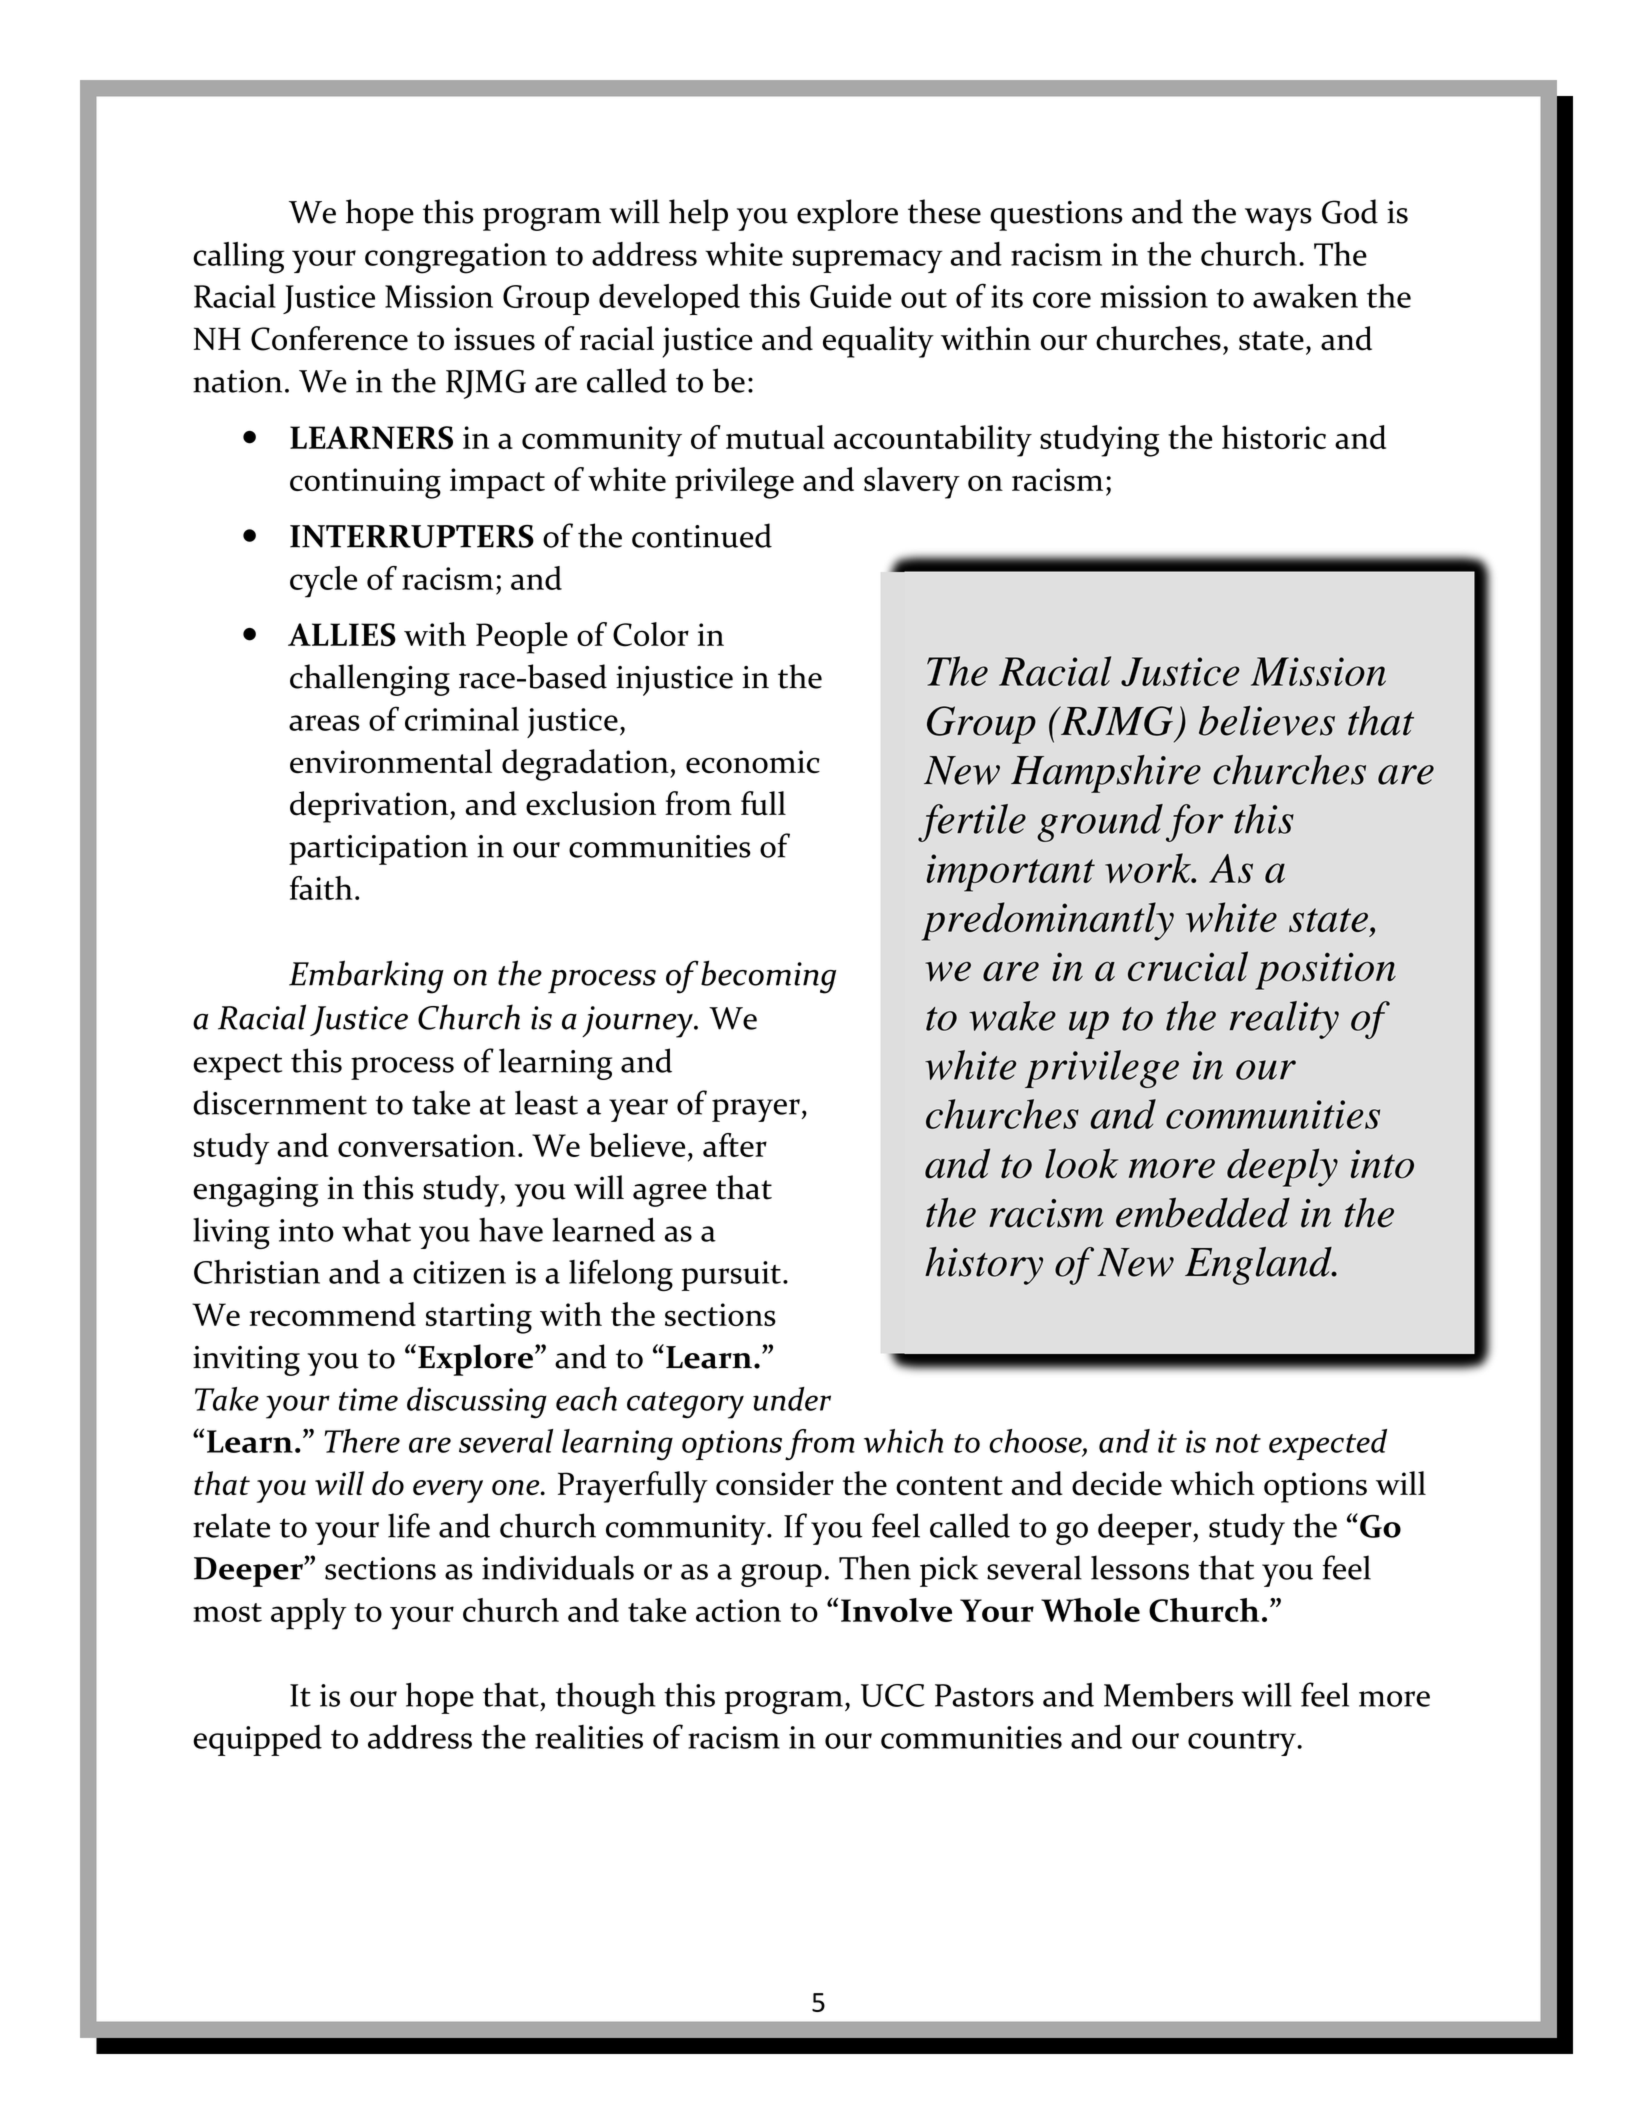  I want to click on supremacy, so click(867, 261).
